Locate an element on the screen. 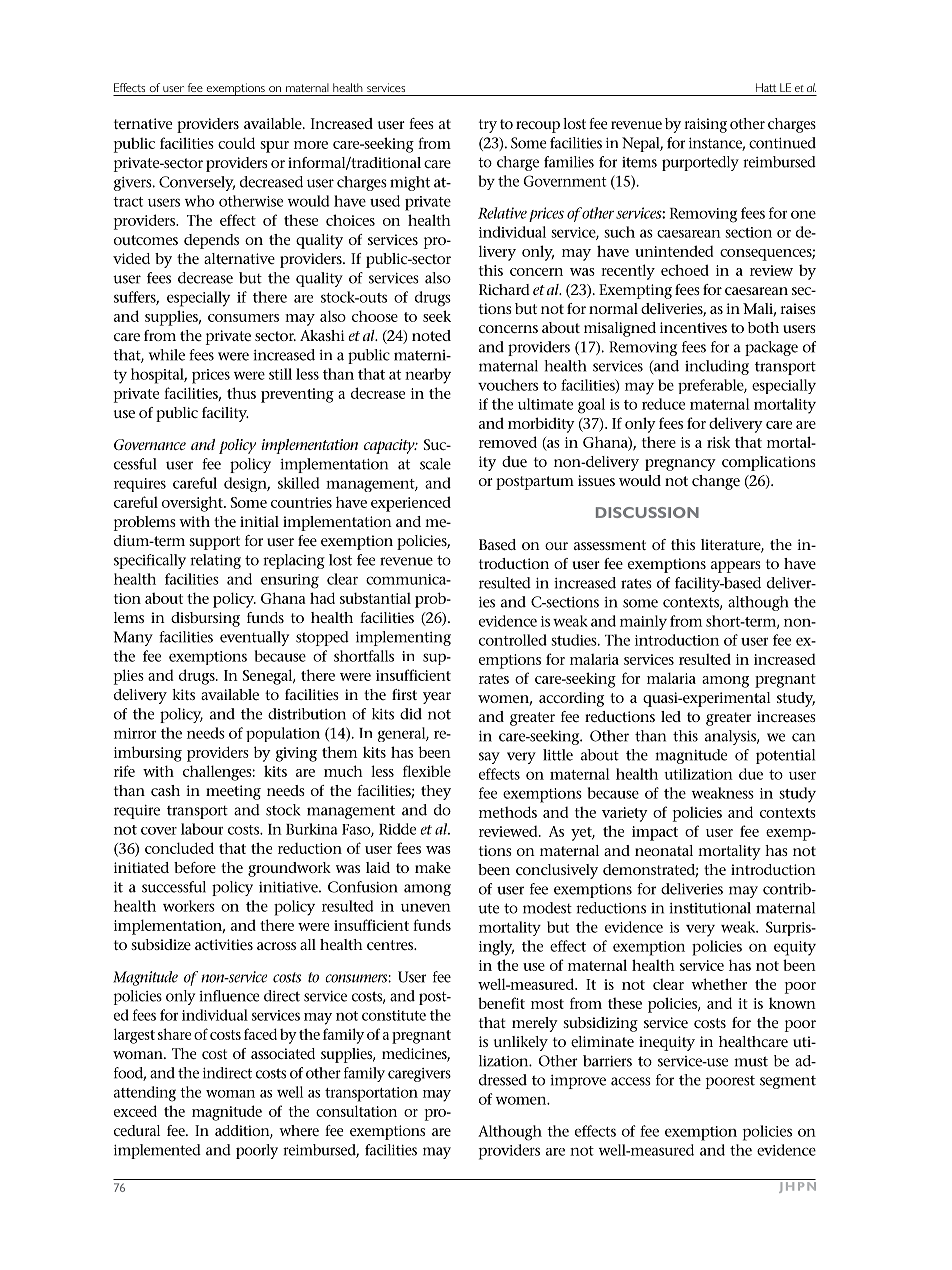 The image size is (952, 1270). try is located at coordinates (488, 126).
